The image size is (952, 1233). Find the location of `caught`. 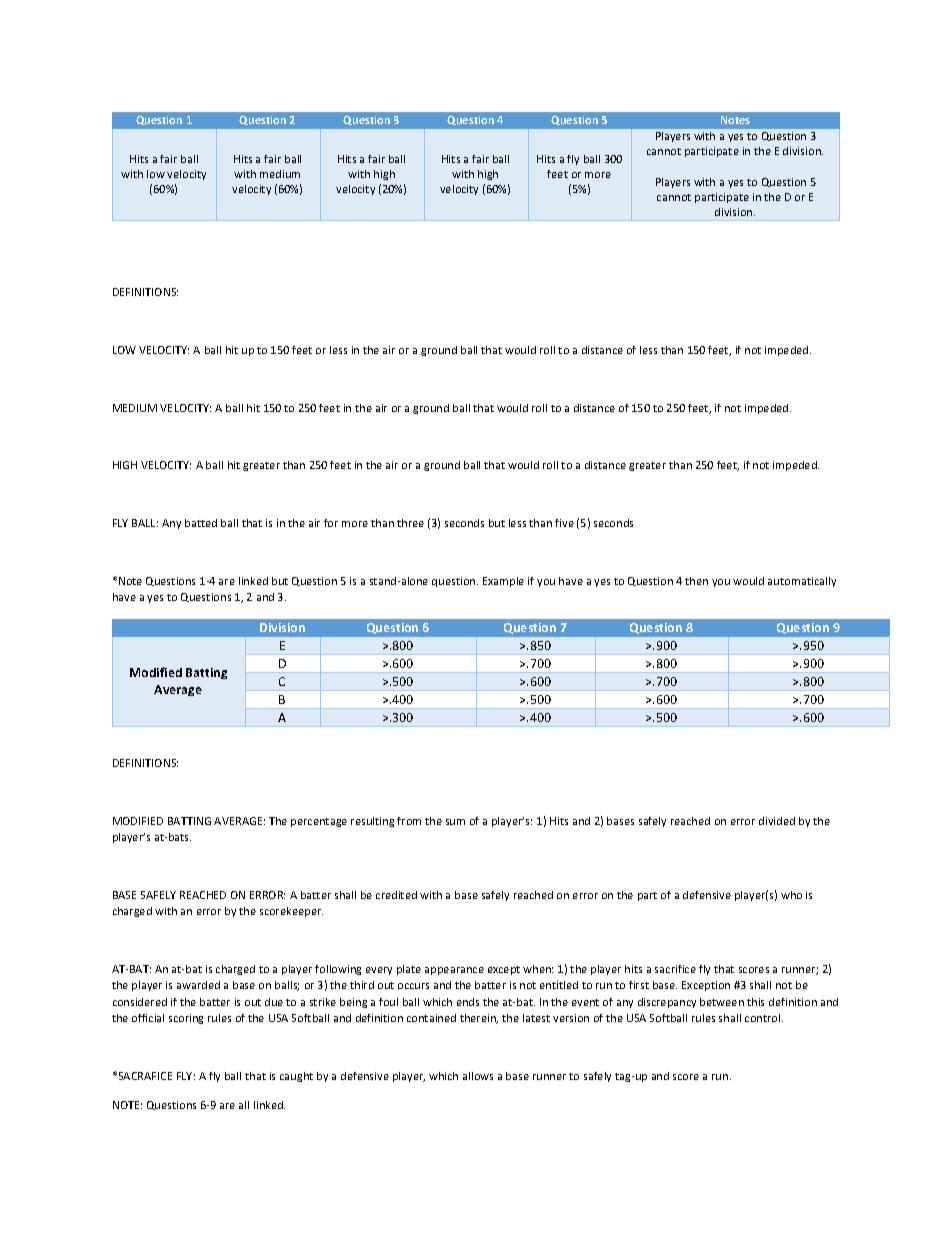

caught is located at coordinates (296, 1077).
